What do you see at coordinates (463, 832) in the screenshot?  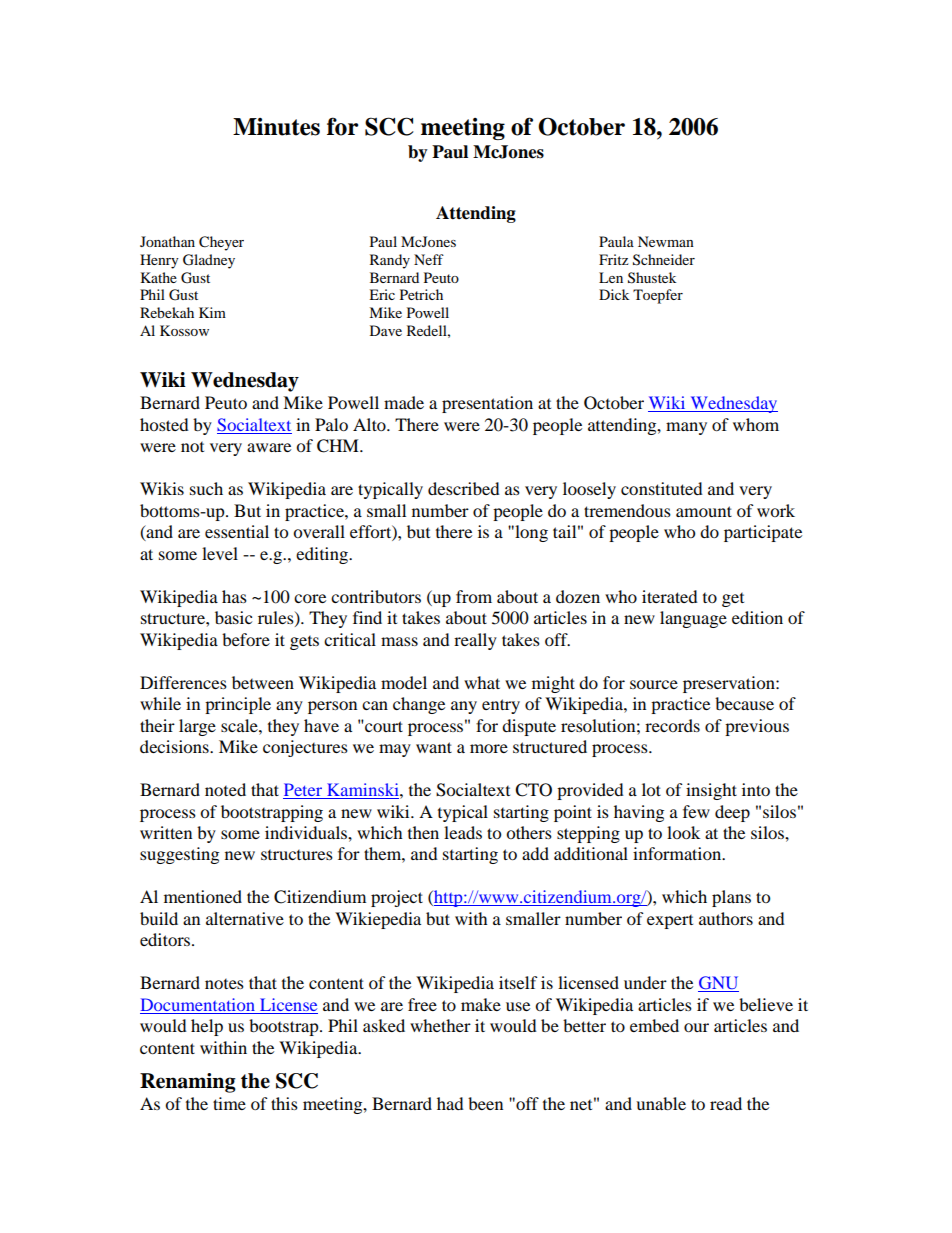 I see `leads` at bounding box center [463, 832].
